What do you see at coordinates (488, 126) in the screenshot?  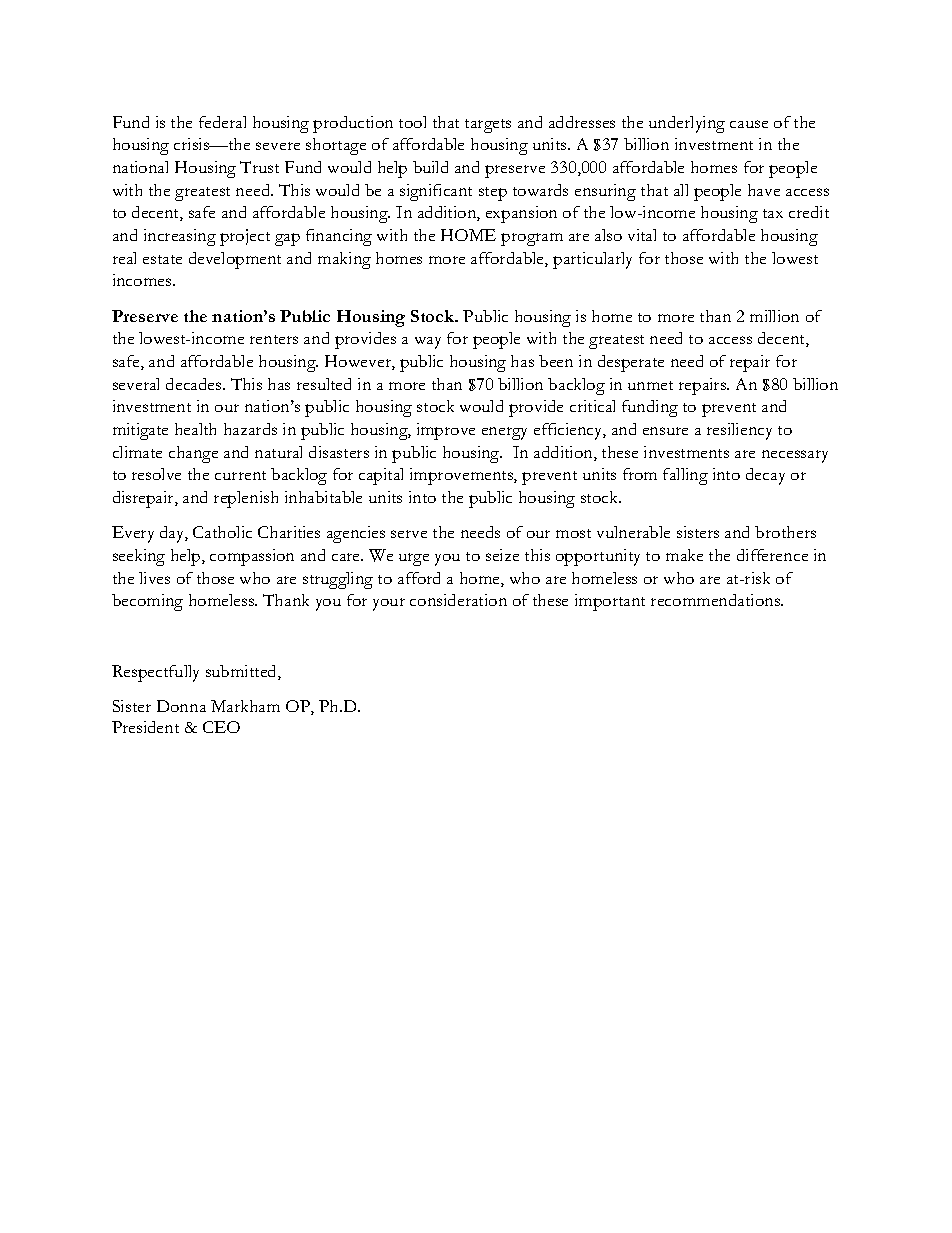 I see `targets` at bounding box center [488, 126].
